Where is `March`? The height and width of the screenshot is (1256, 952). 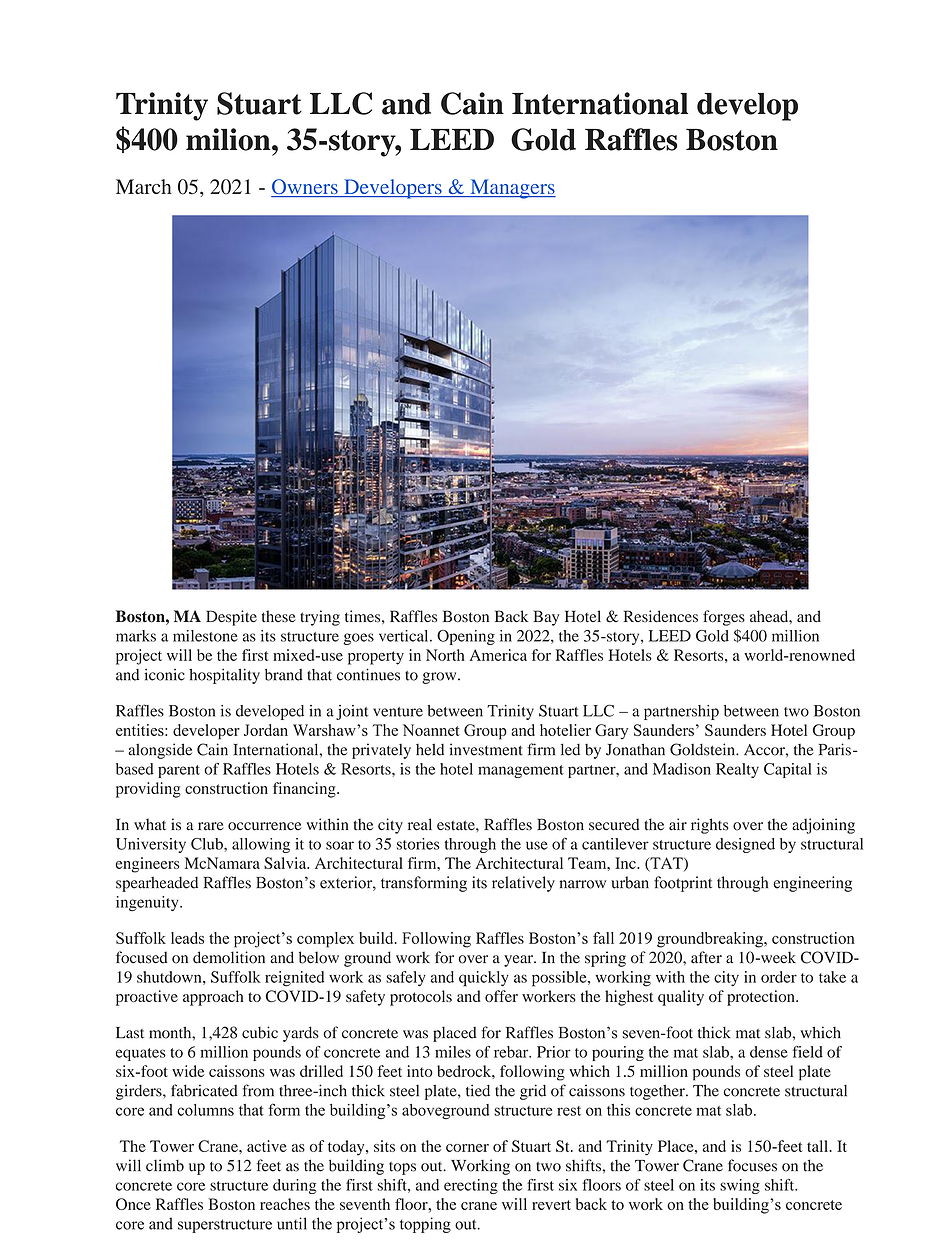
March is located at coordinates (144, 186).
